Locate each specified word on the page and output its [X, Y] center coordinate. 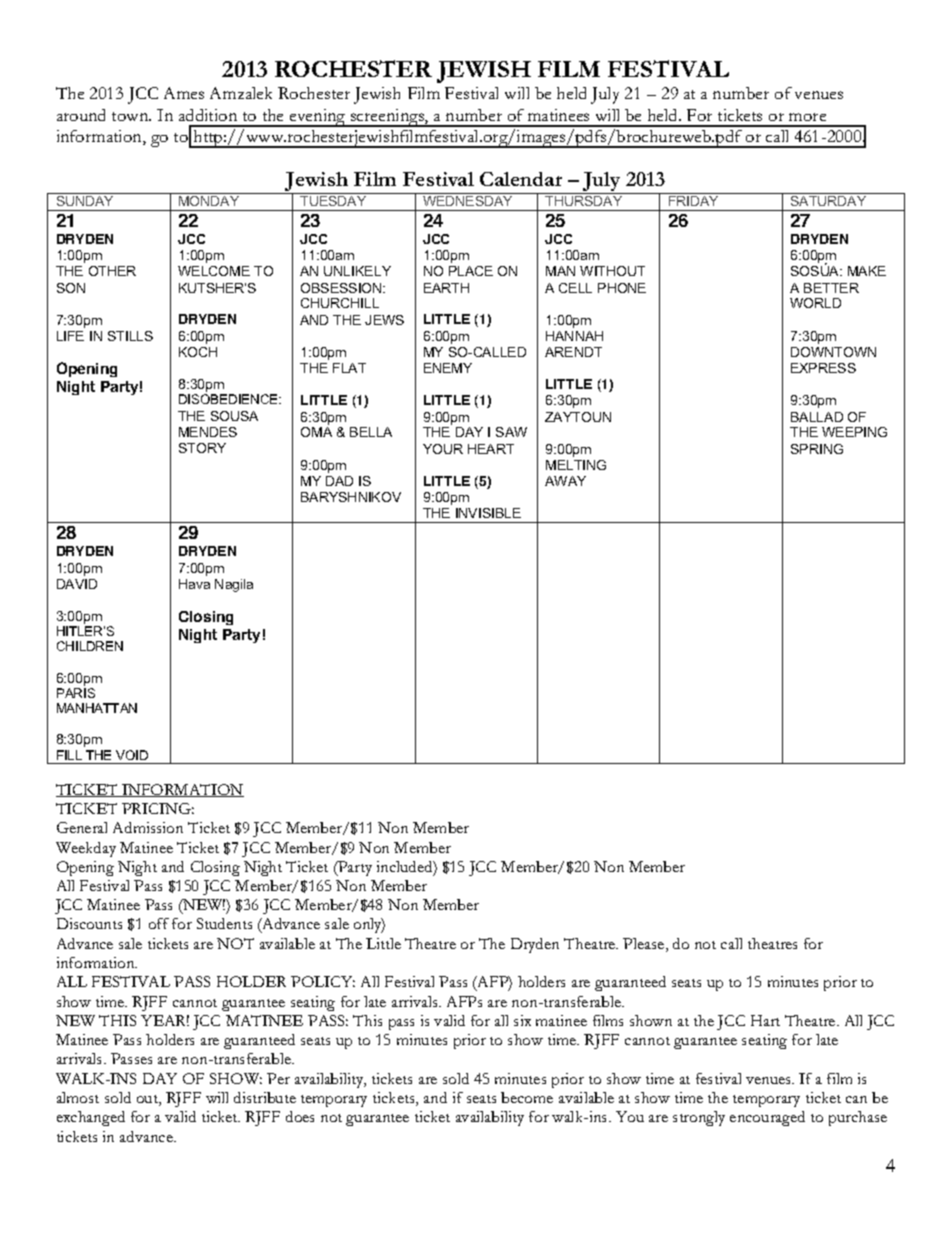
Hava [194, 584]
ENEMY [448, 368]
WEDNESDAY [468, 199]
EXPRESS [823, 368]
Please [645, 945]
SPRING [817, 449]
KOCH [198, 352]
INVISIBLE [488, 513]
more [807, 117]
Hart [765, 1020]
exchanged [91, 1118]
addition [208, 115]
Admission [148, 827]
